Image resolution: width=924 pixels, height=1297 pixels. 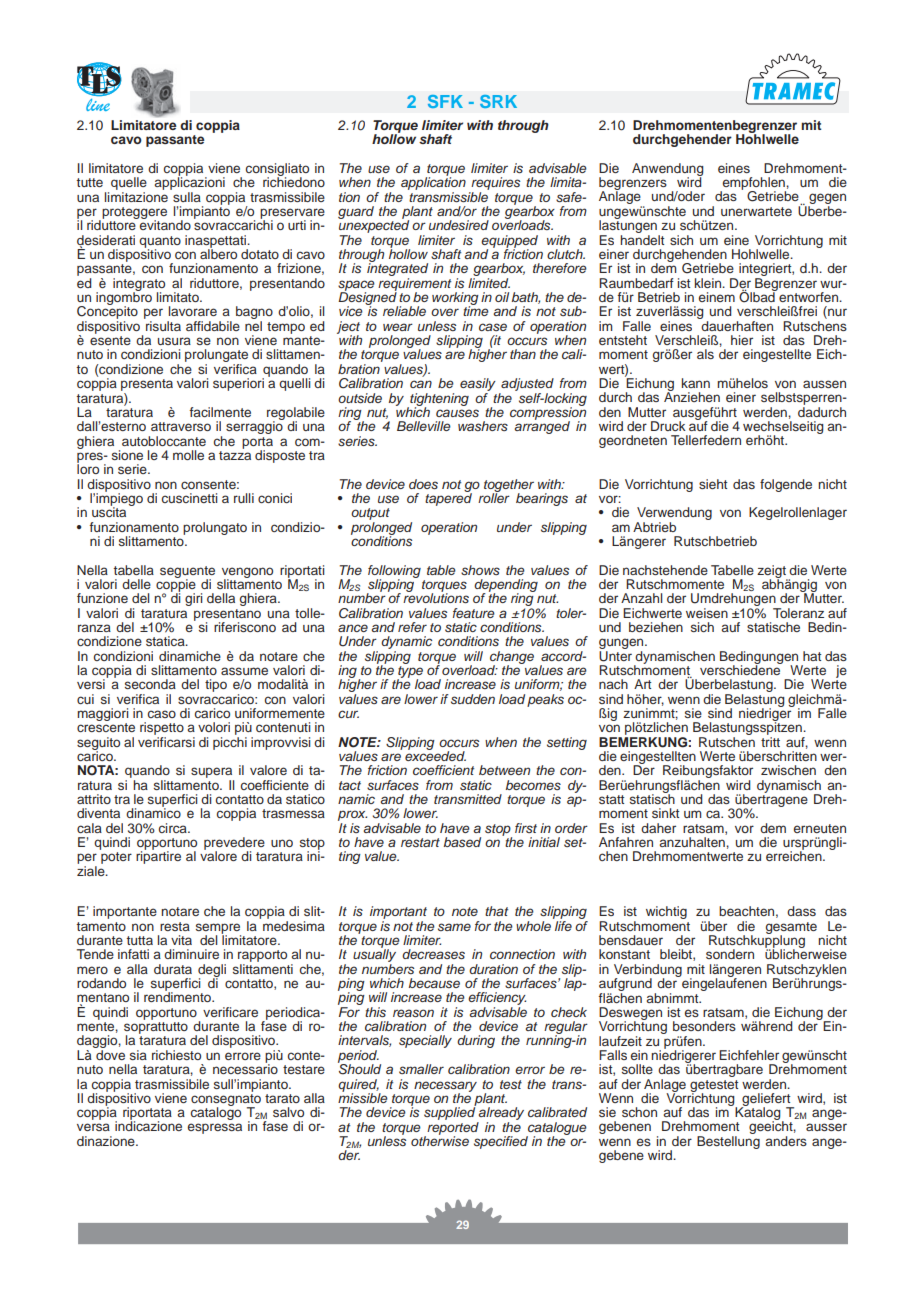 What do you see at coordinates (138, 1055) in the screenshot?
I see `sia` at bounding box center [138, 1055].
